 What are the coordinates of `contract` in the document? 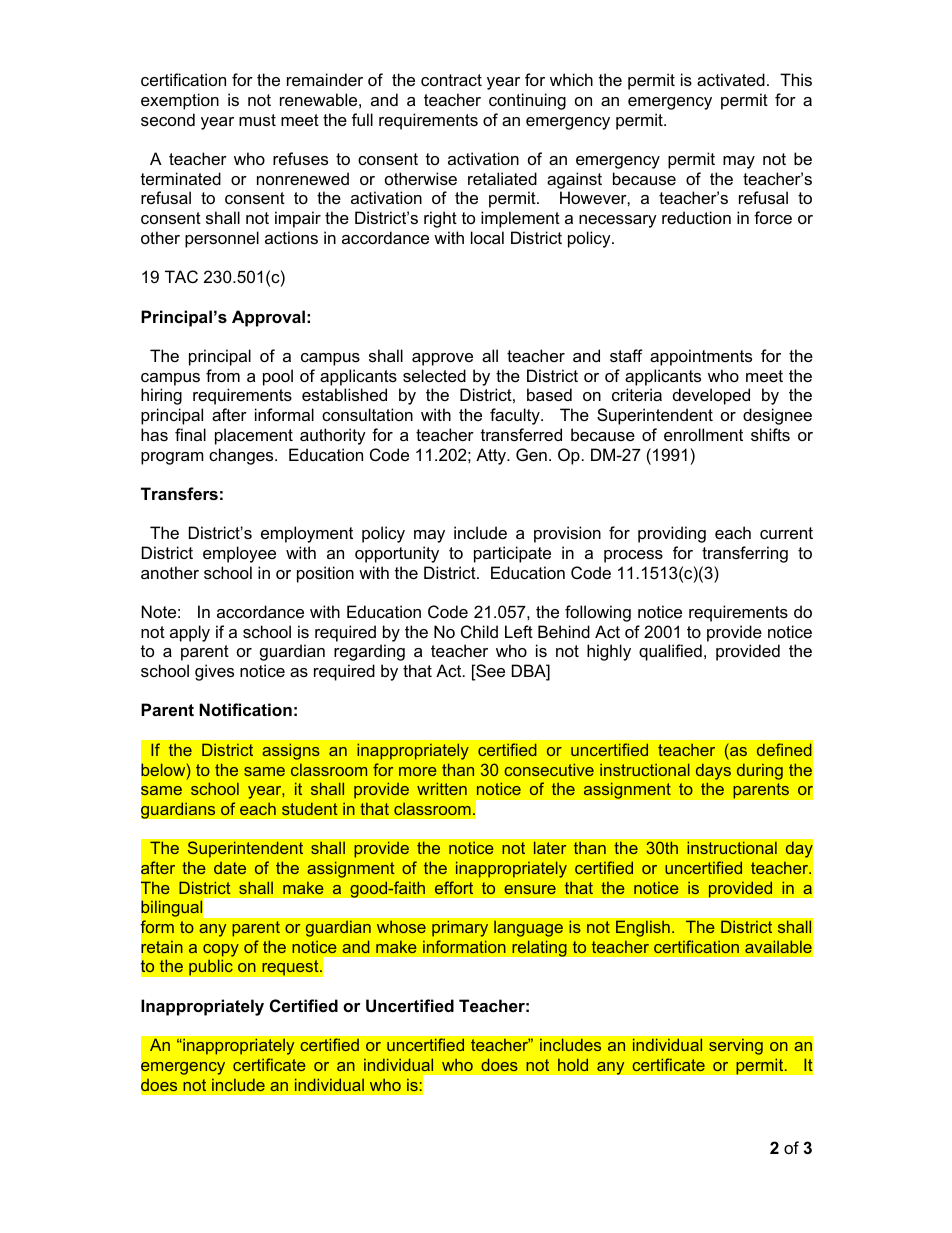 It's located at (451, 80).
